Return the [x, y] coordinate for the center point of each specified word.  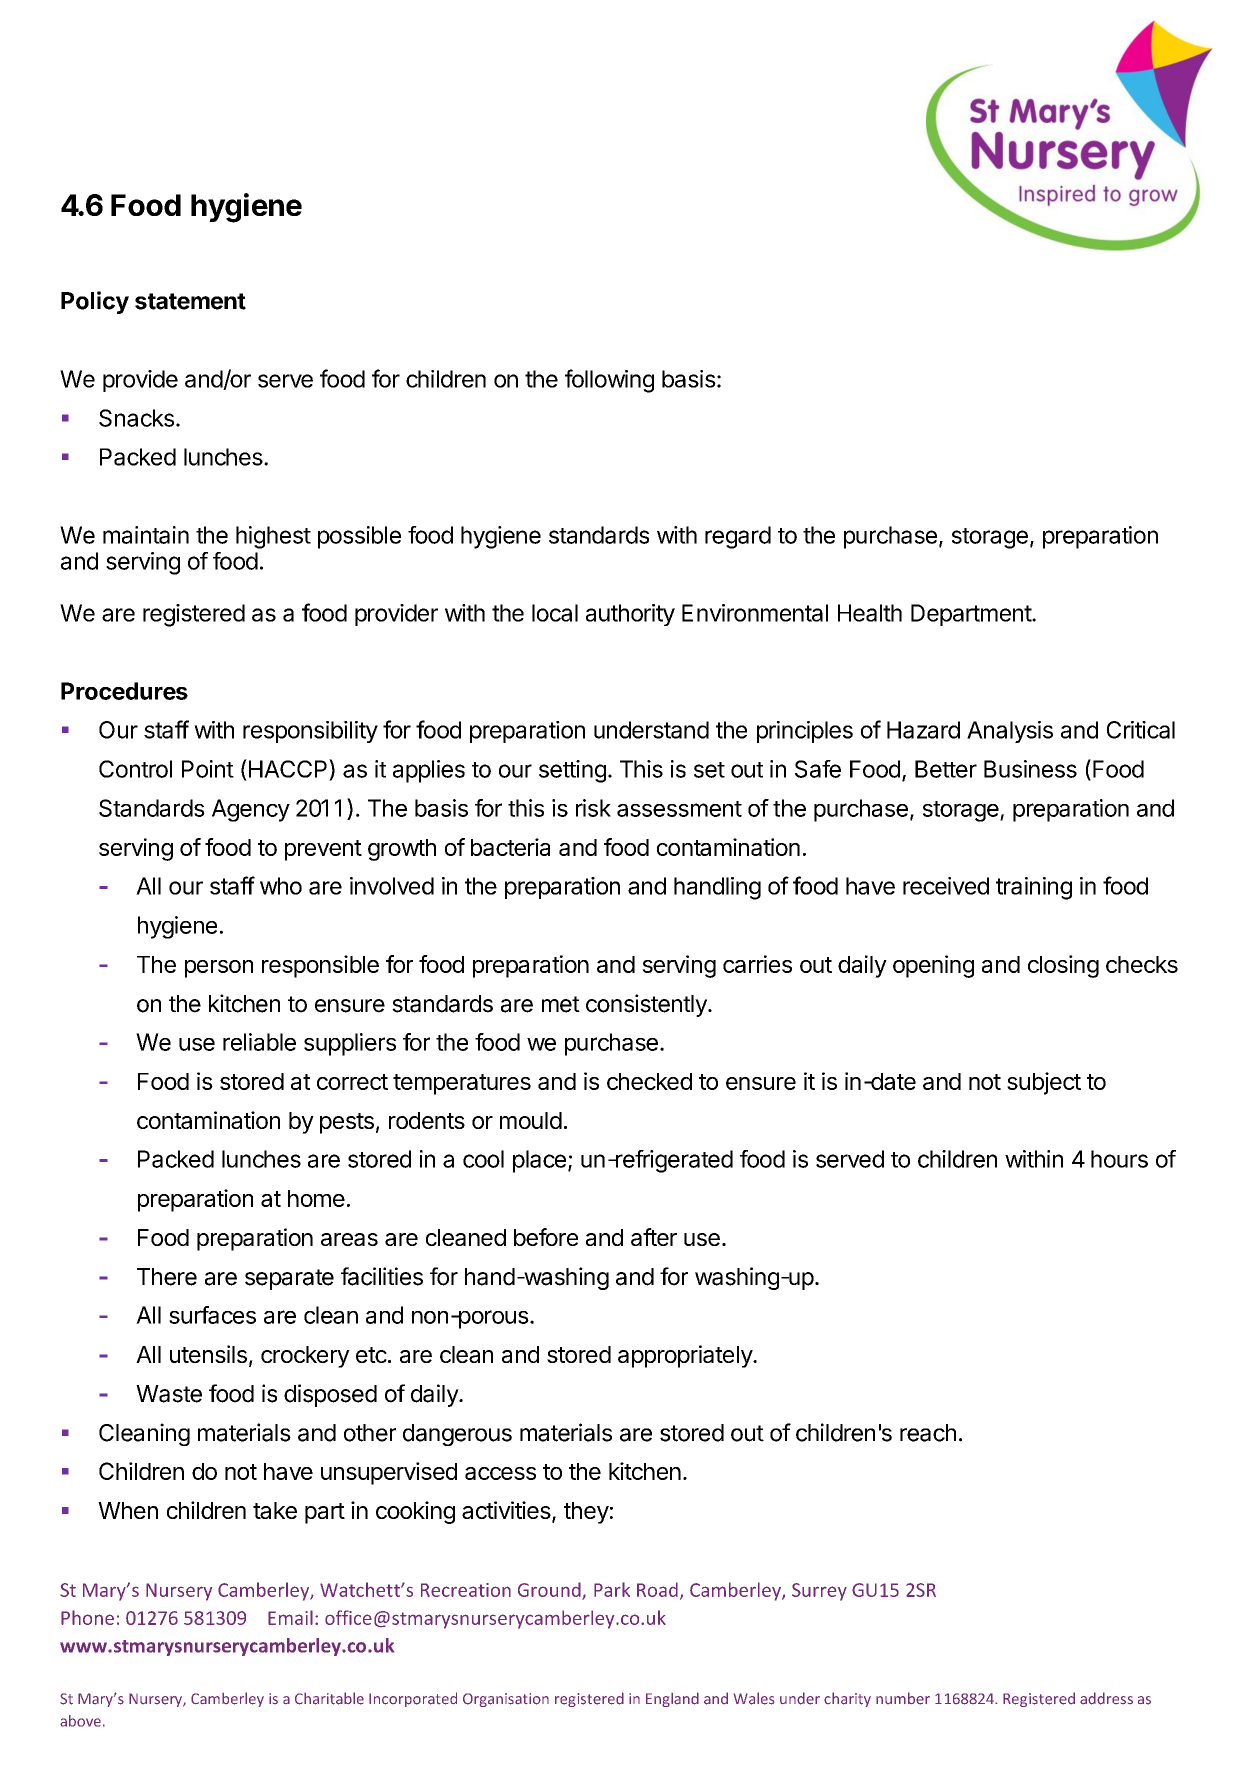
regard [738, 537]
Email [290, 1617]
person [219, 969]
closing [1063, 966]
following [609, 381]
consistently [647, 1005]
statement [190, 301]
